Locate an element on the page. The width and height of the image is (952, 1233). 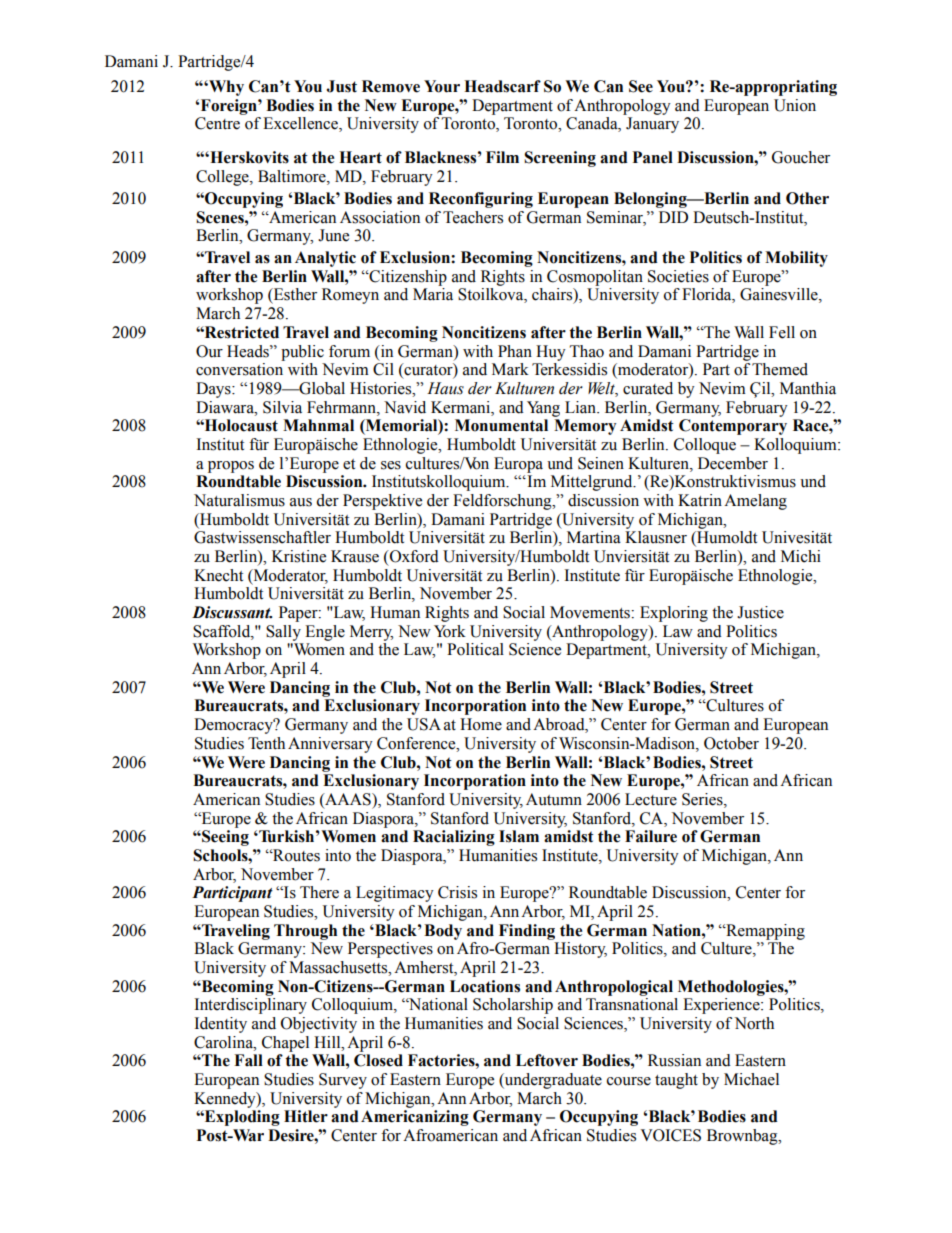
Union is located at coordinates (795, 105).
